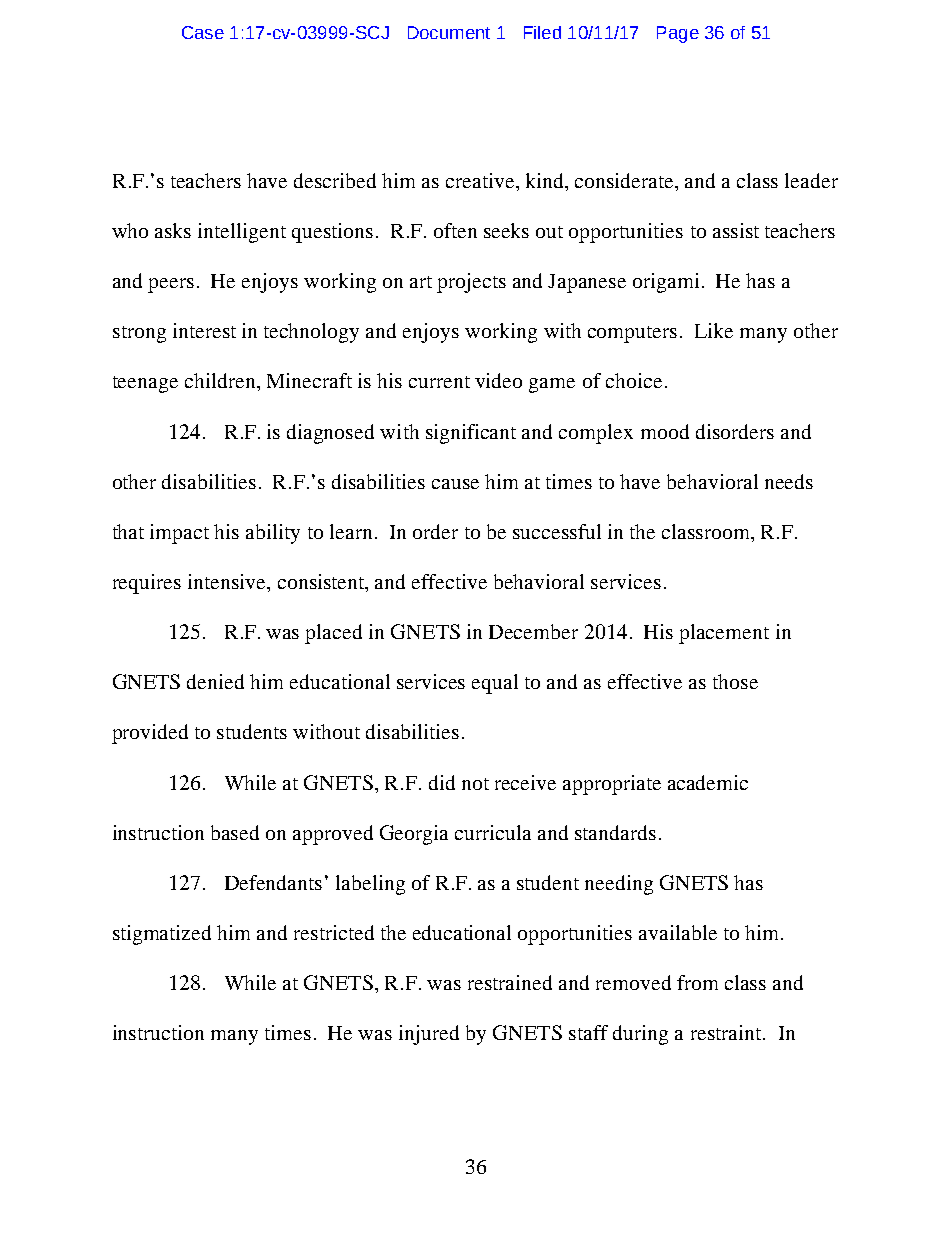  What do you see at coordinates (449, 32) in the document?
I see `Document` at bounding box center [449, 32].
